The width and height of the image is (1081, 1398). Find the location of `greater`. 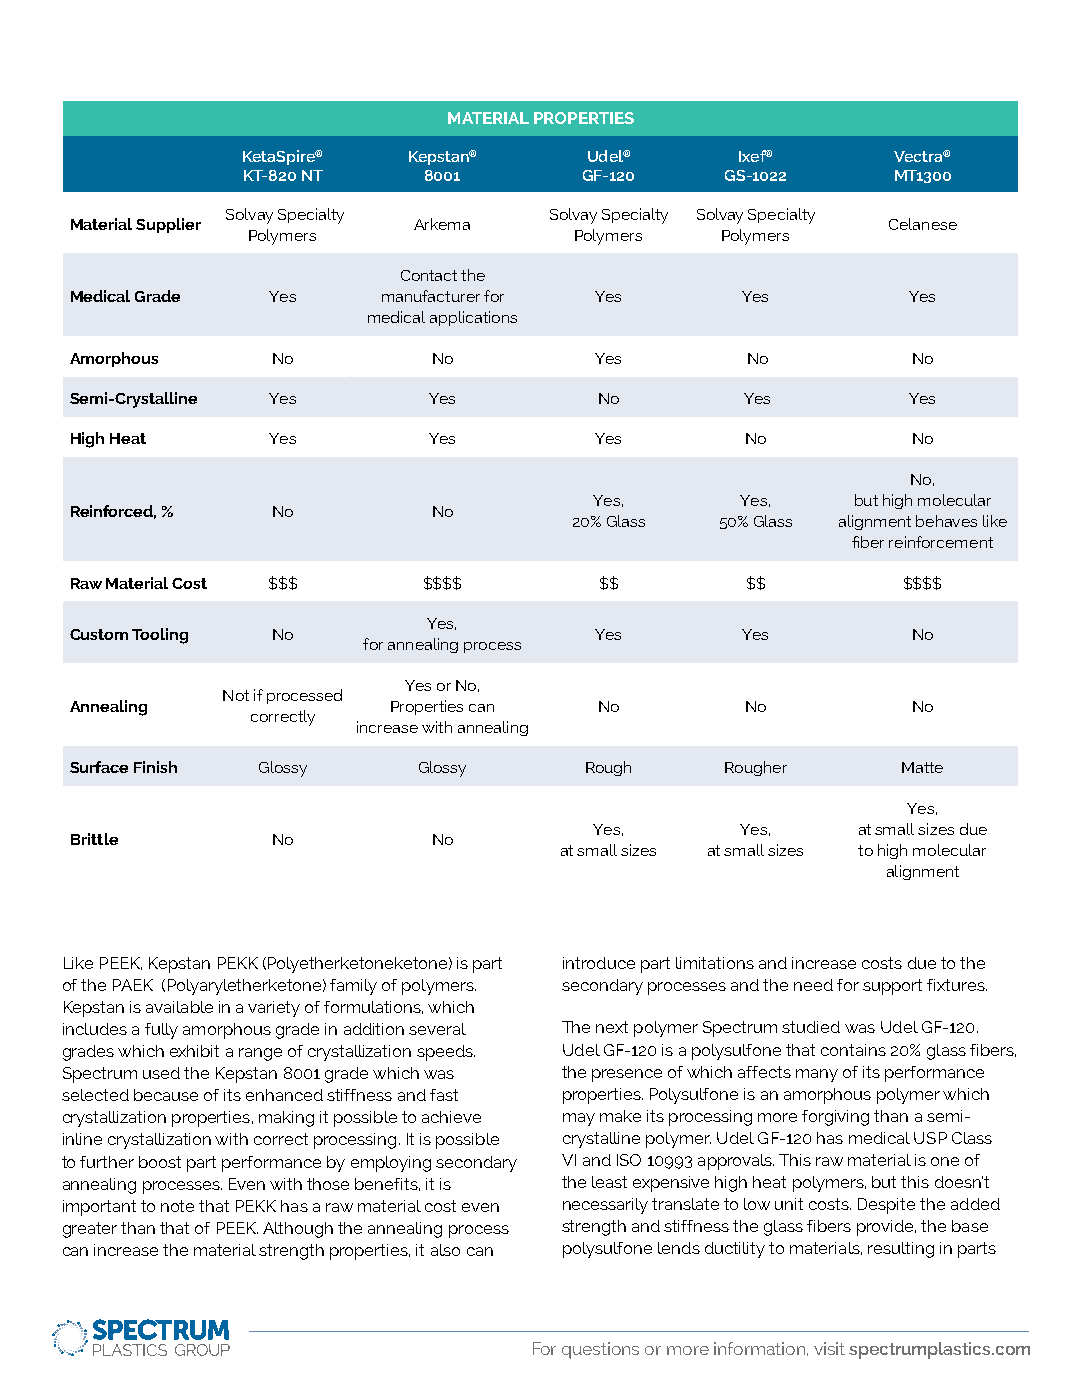

greater is located at coordinates (90, 1230).
